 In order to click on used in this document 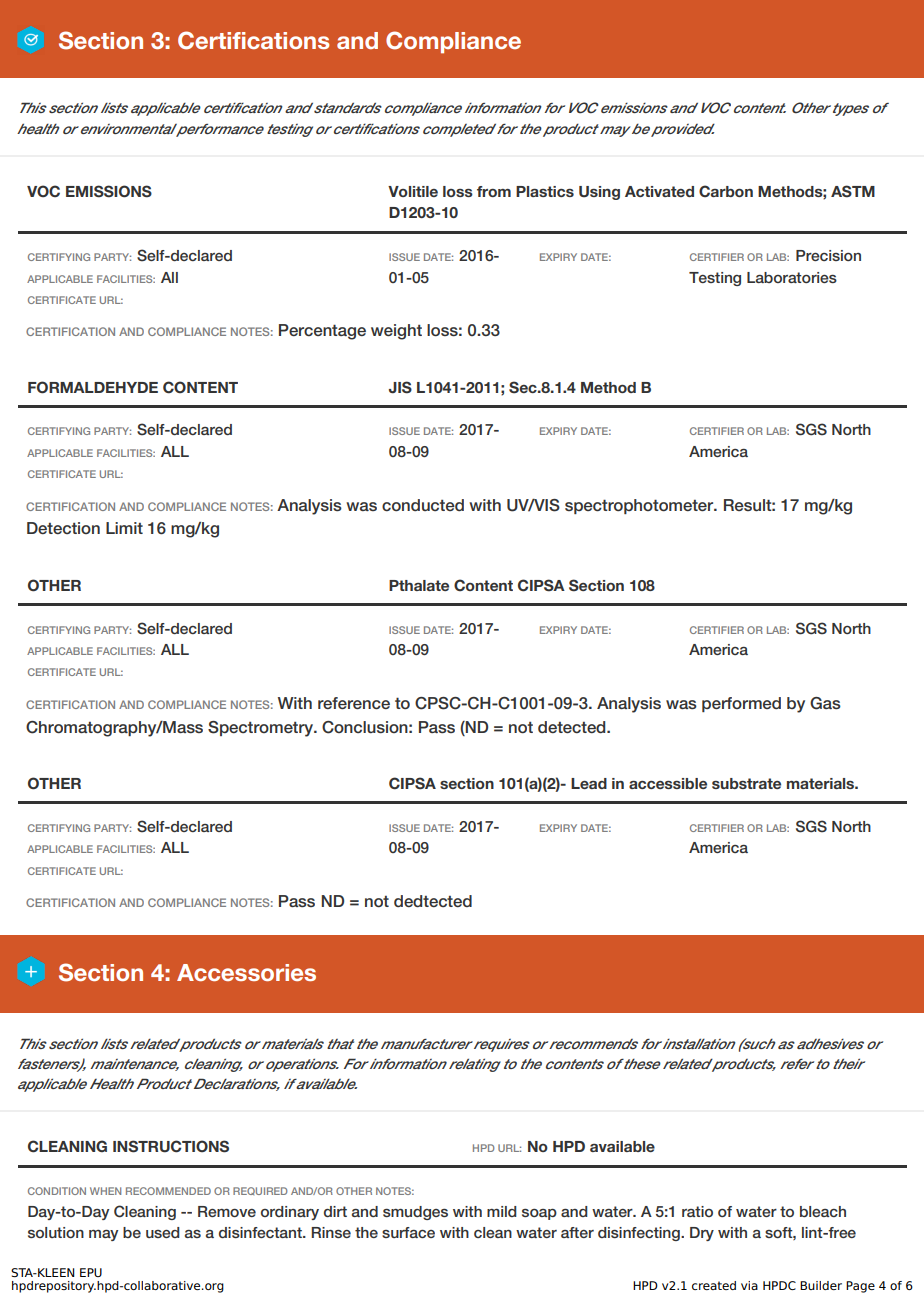, I will do `click(163, 1232)`.
